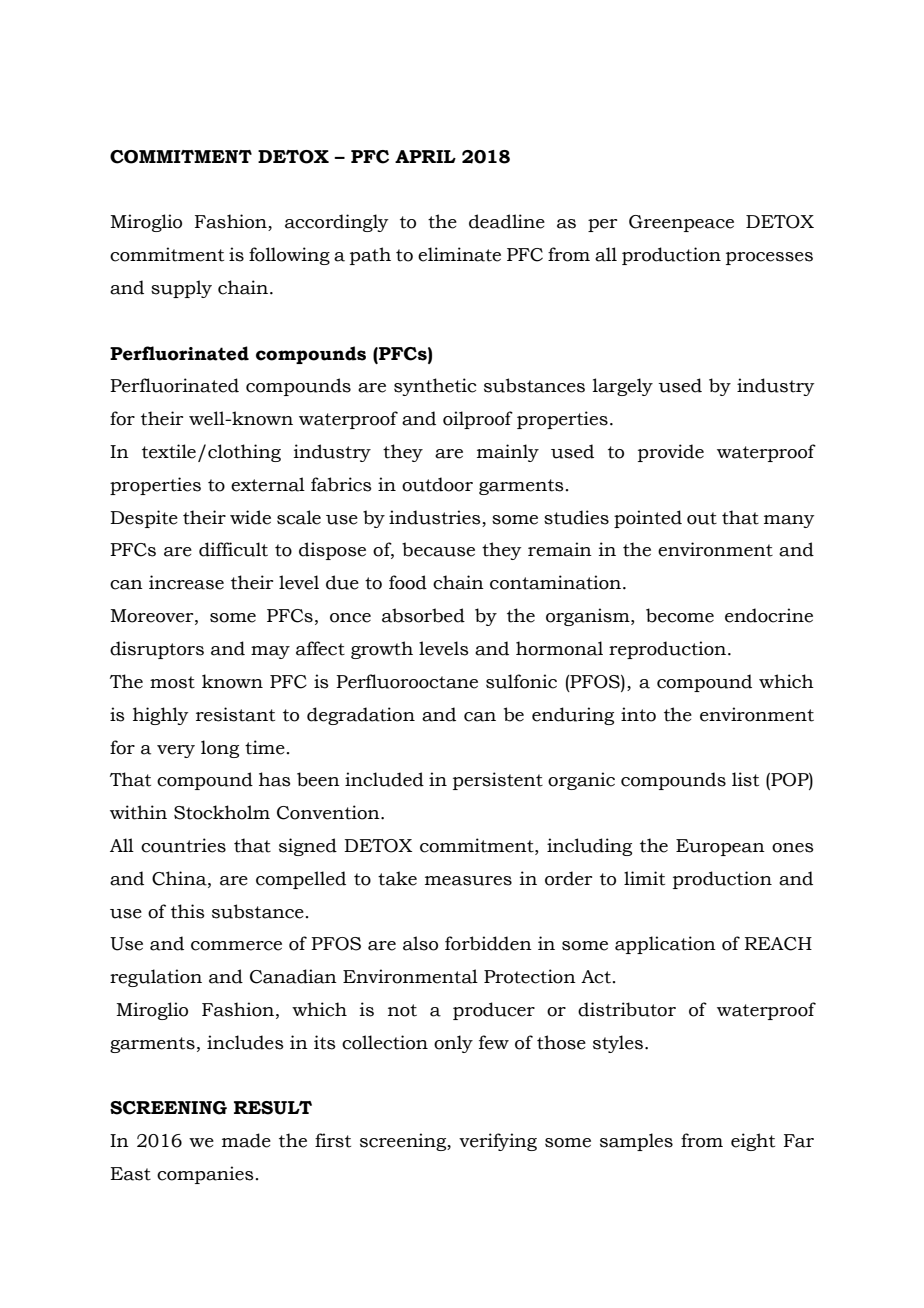 The image size is (924, 1308). Describe the element at coordinates (246, 1140) in the page. I see `made` at that location.
